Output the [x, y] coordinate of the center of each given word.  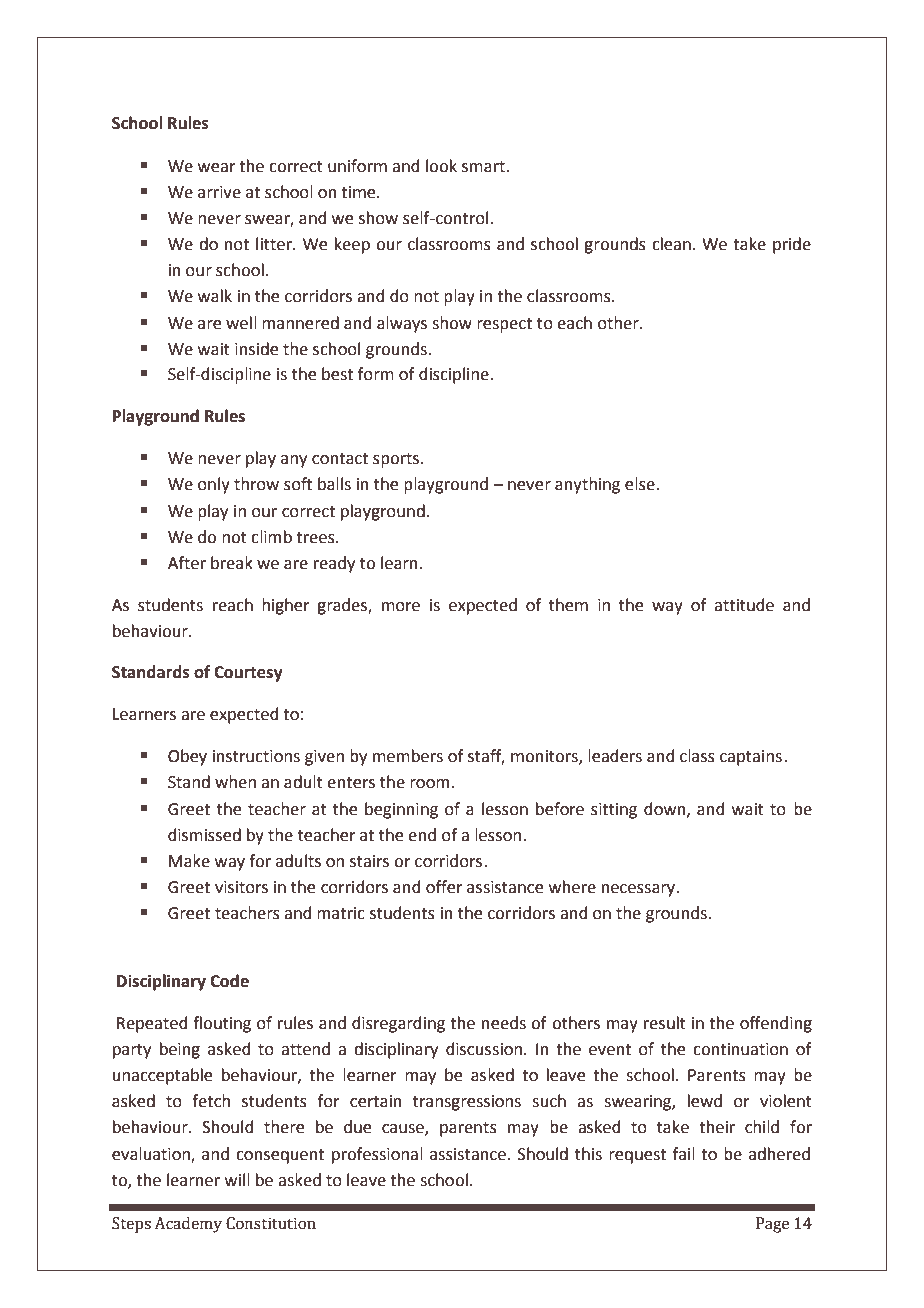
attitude [744, 605]
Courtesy [248, 674]
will [237, 1179]
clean [671, 244]
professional [377, 1155]
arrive [219, 192]
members [408, 756]
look [441, 166]
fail [684, 1154]
